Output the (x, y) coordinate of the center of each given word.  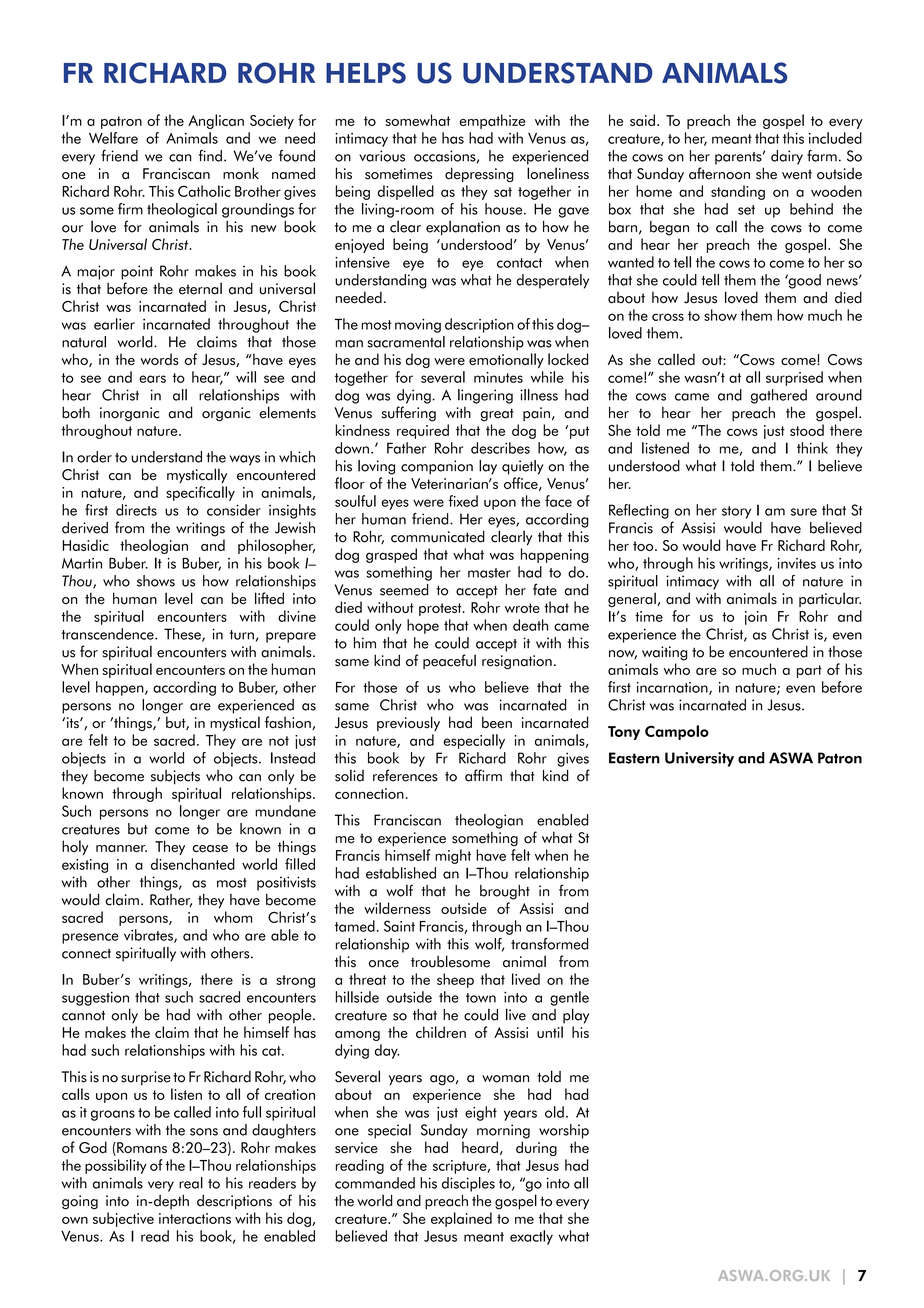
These (183, 635)
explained (461, 1219)
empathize (492, 121)
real (191, 1183)
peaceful (449, 661)
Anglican (216, 121)
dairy (787, 157)
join (756, 618)
